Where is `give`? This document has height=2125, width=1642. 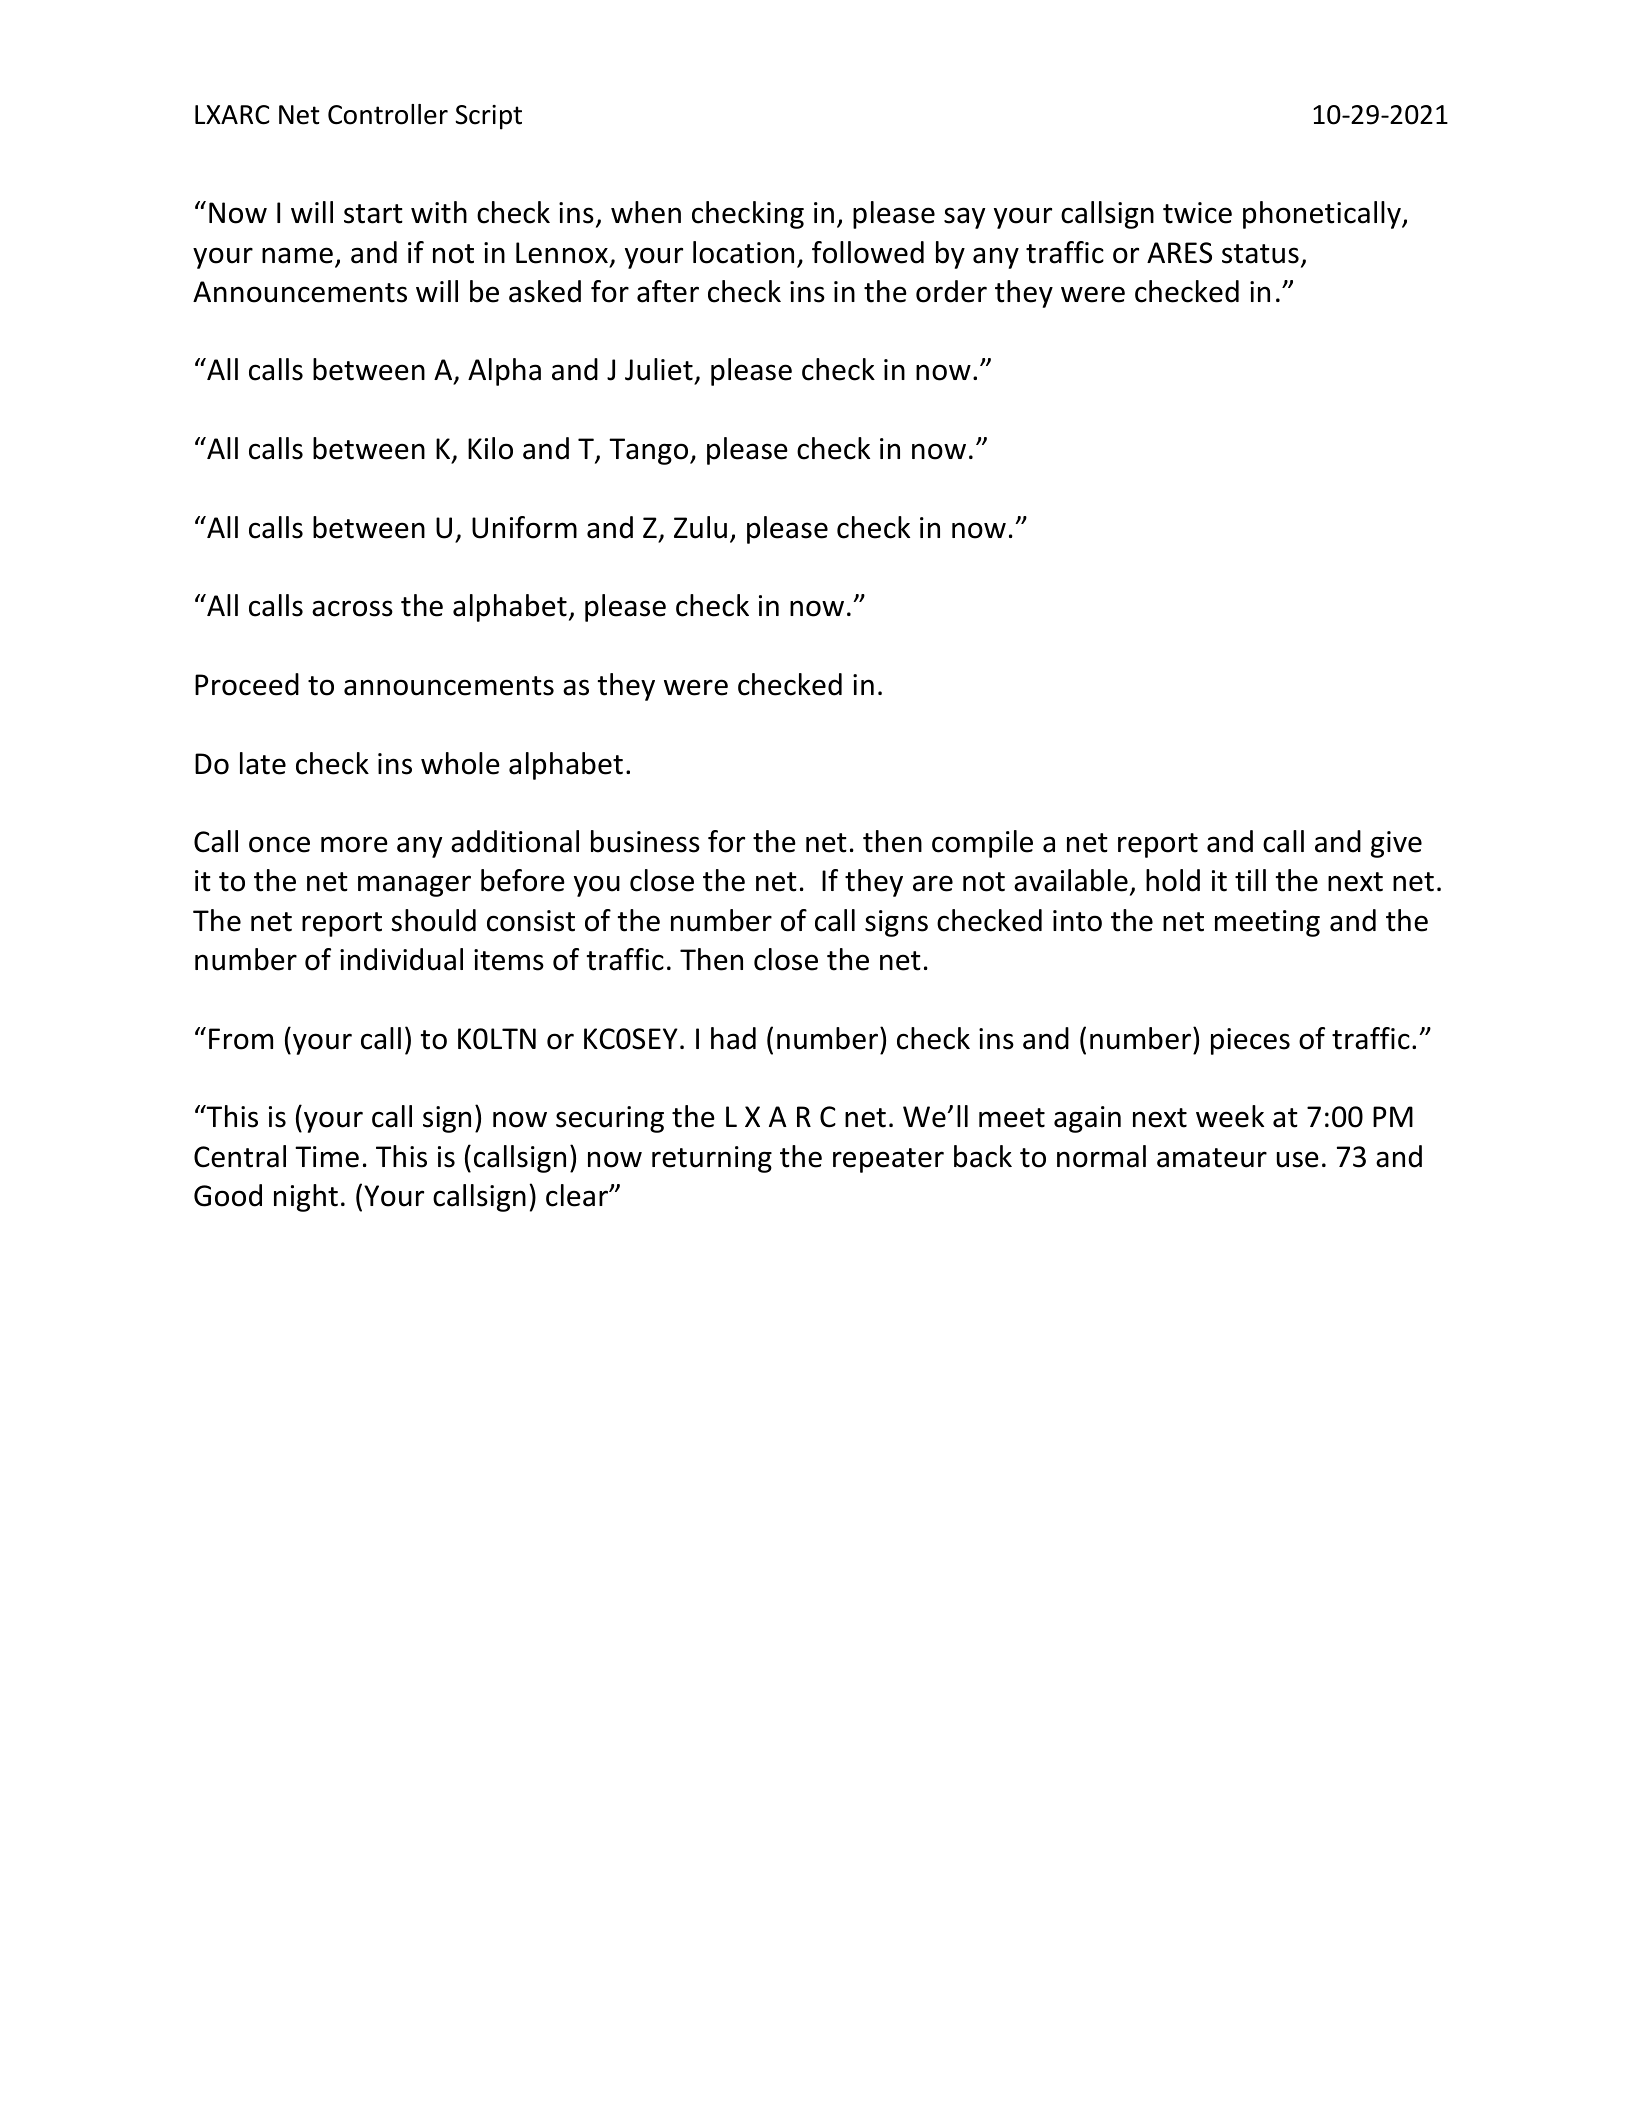
give is located at coordinates (1396, 844).
